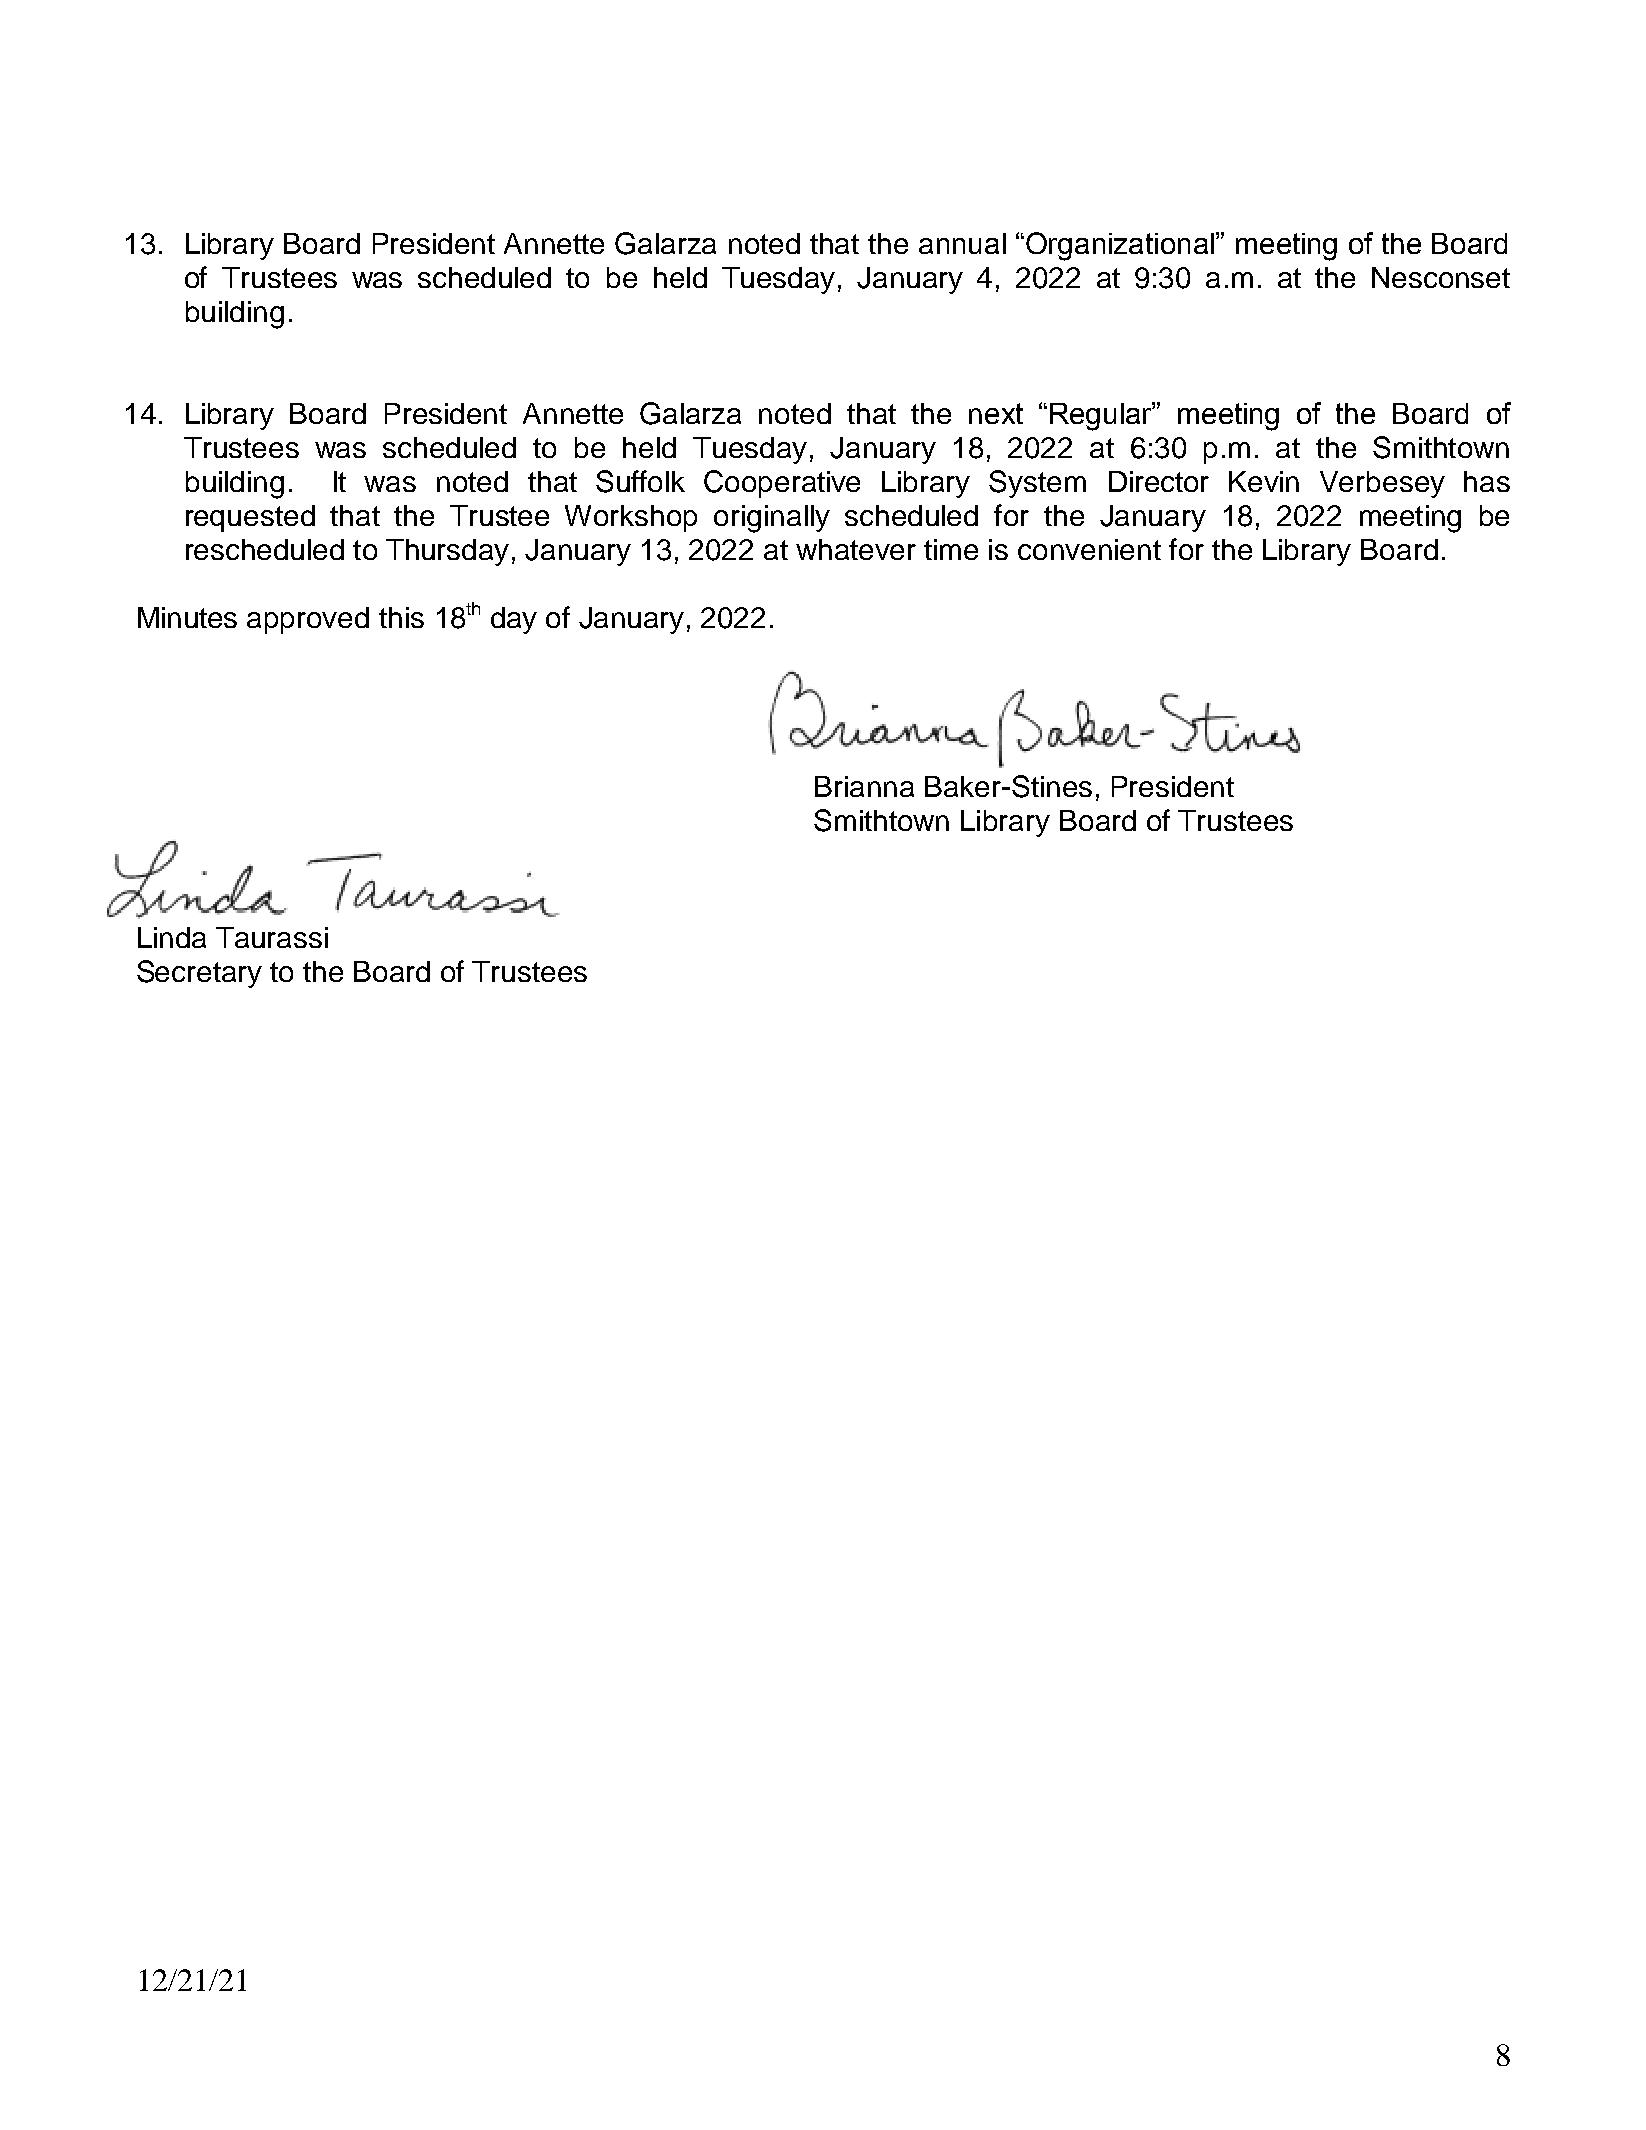 This image has height=2130, width=1646. What do you see at coordinates (308, 620) in the image?
I see `approved` at bounding box center [308, 620].
